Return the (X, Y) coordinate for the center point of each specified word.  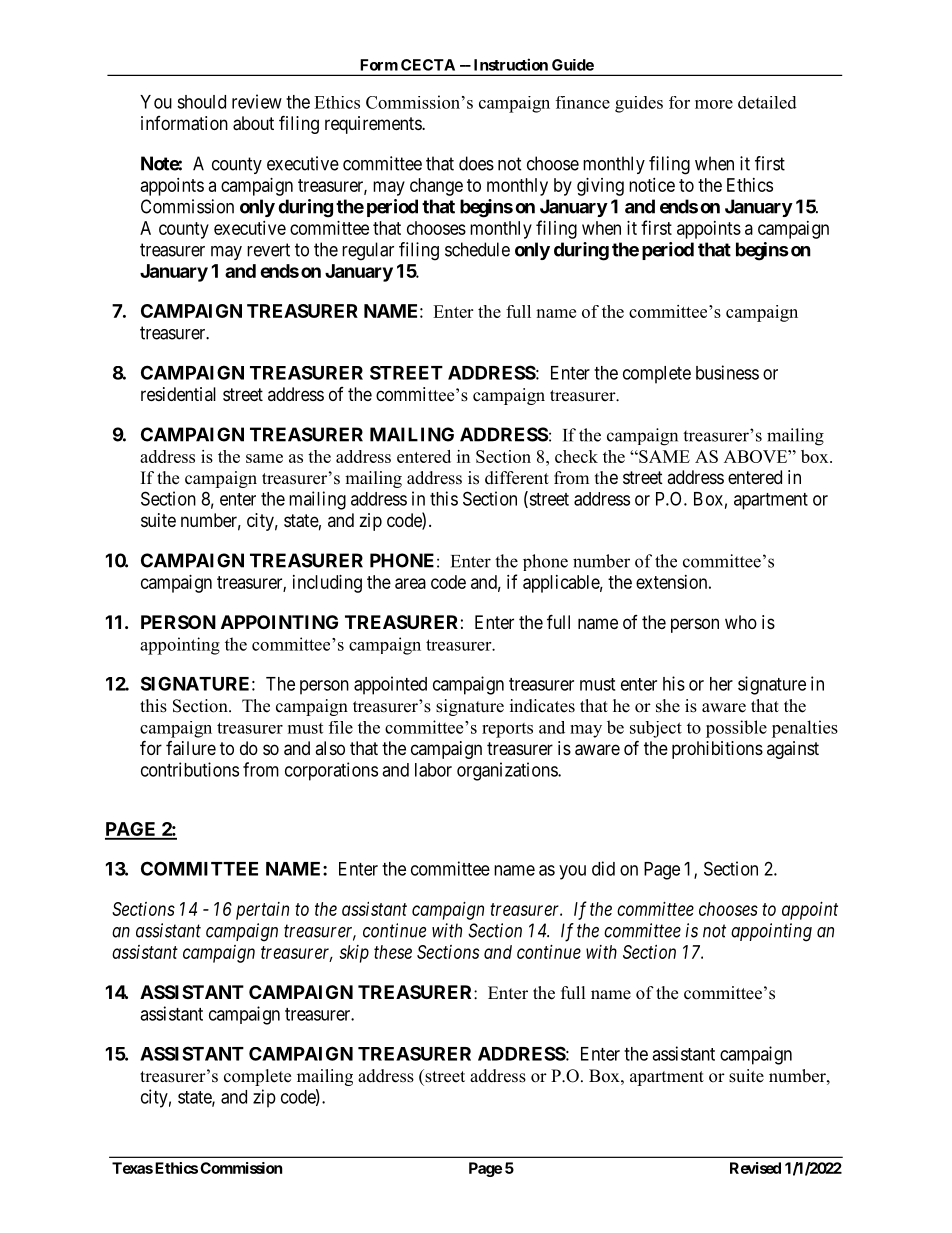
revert (268, 250)
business (727, 372)
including (327, 584)
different (517, 478)
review (257, 101)
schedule (477, 249)
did (603, 868)
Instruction (511, 64)
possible (736, 729)
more (714, 104)
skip (354, 954)
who (741, 622)
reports (507, 730)
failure (191, 748)
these (393, 952)
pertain (262, 911)
